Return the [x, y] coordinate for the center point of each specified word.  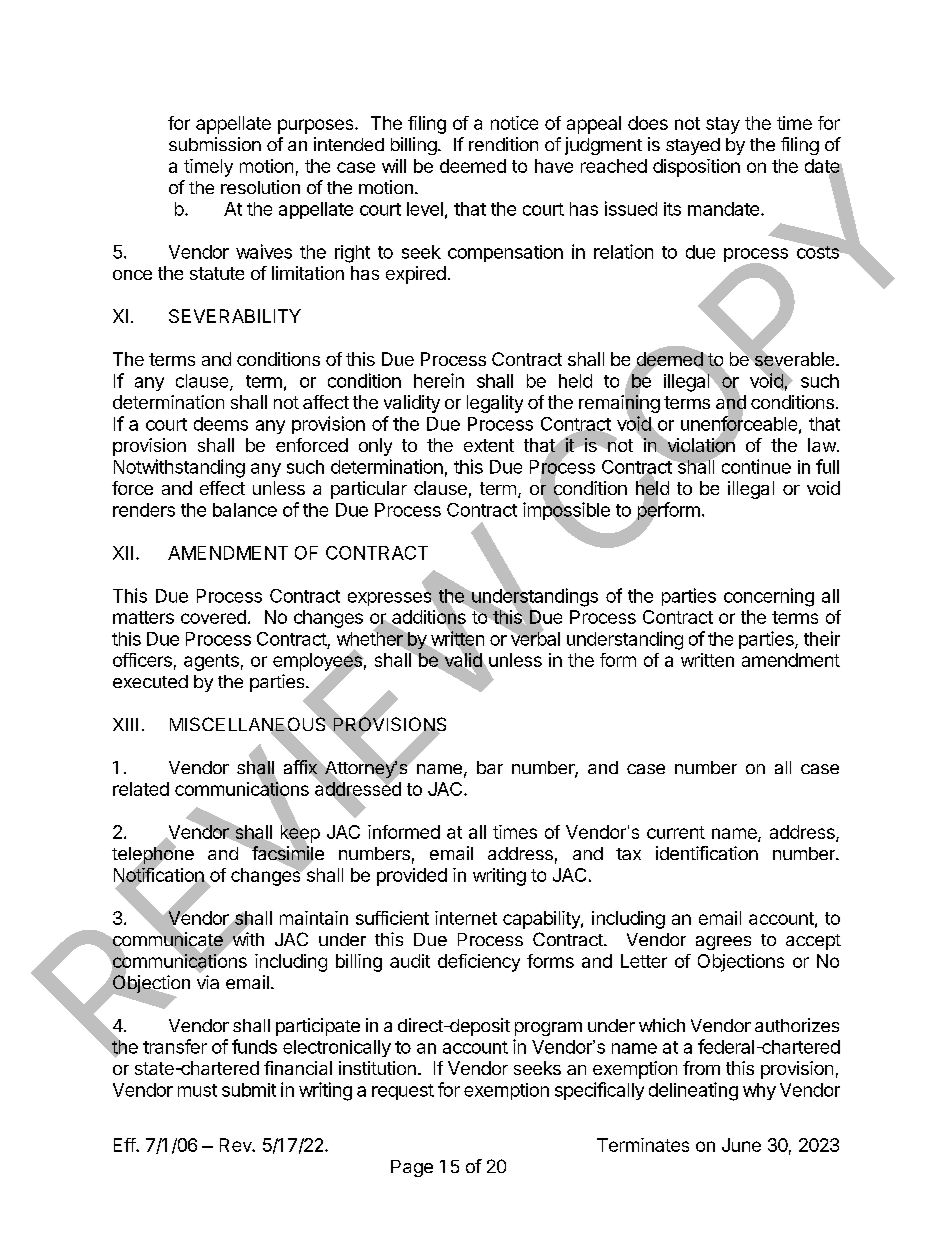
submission [215, 144]
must [197, 1090]
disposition [696, 168]
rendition [503, 144]
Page [412, 1168]
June [741, 1145]
